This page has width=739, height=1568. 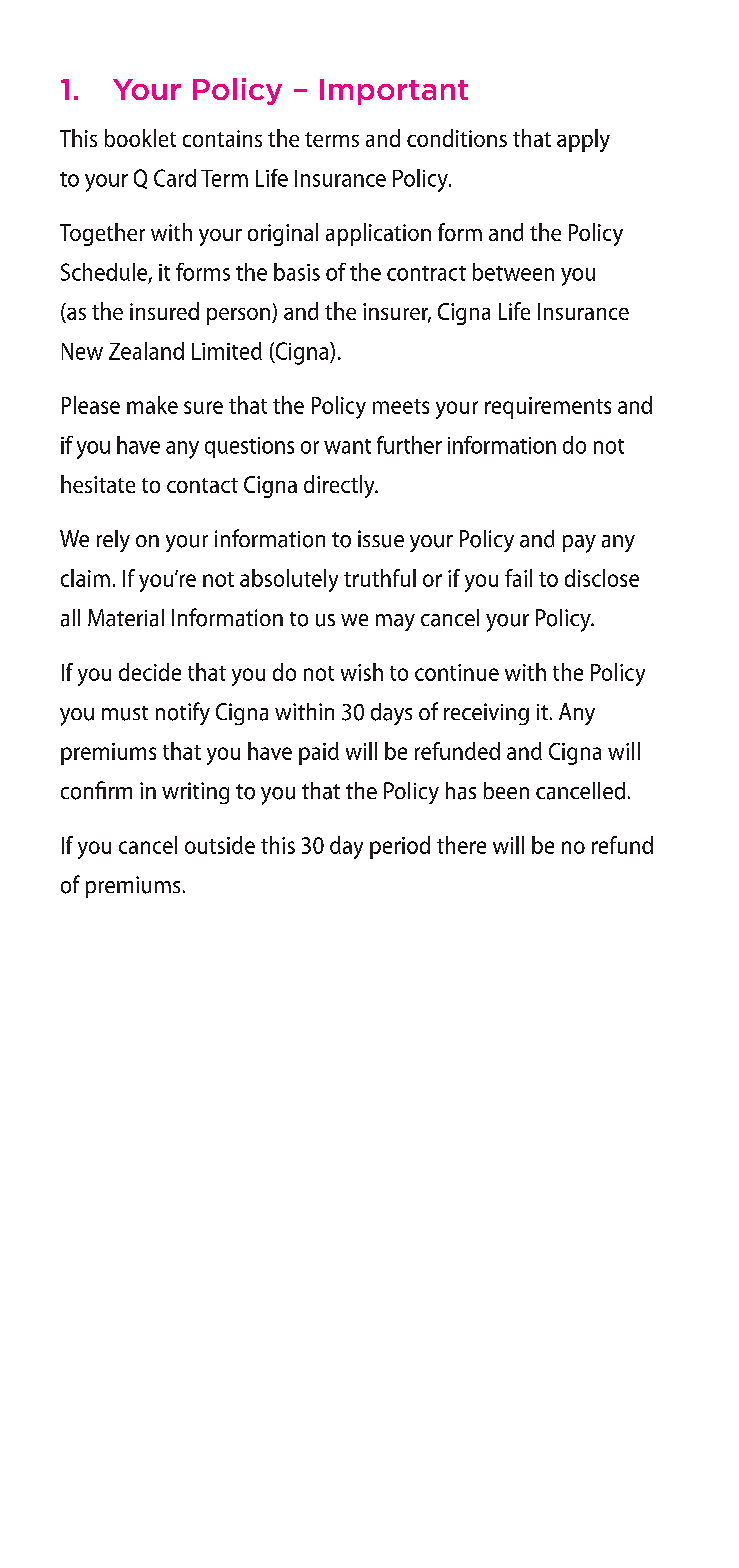 What do you see at coordinates (96, 790) in the page?
I see `confirm` at bounding box center [96, 790].
